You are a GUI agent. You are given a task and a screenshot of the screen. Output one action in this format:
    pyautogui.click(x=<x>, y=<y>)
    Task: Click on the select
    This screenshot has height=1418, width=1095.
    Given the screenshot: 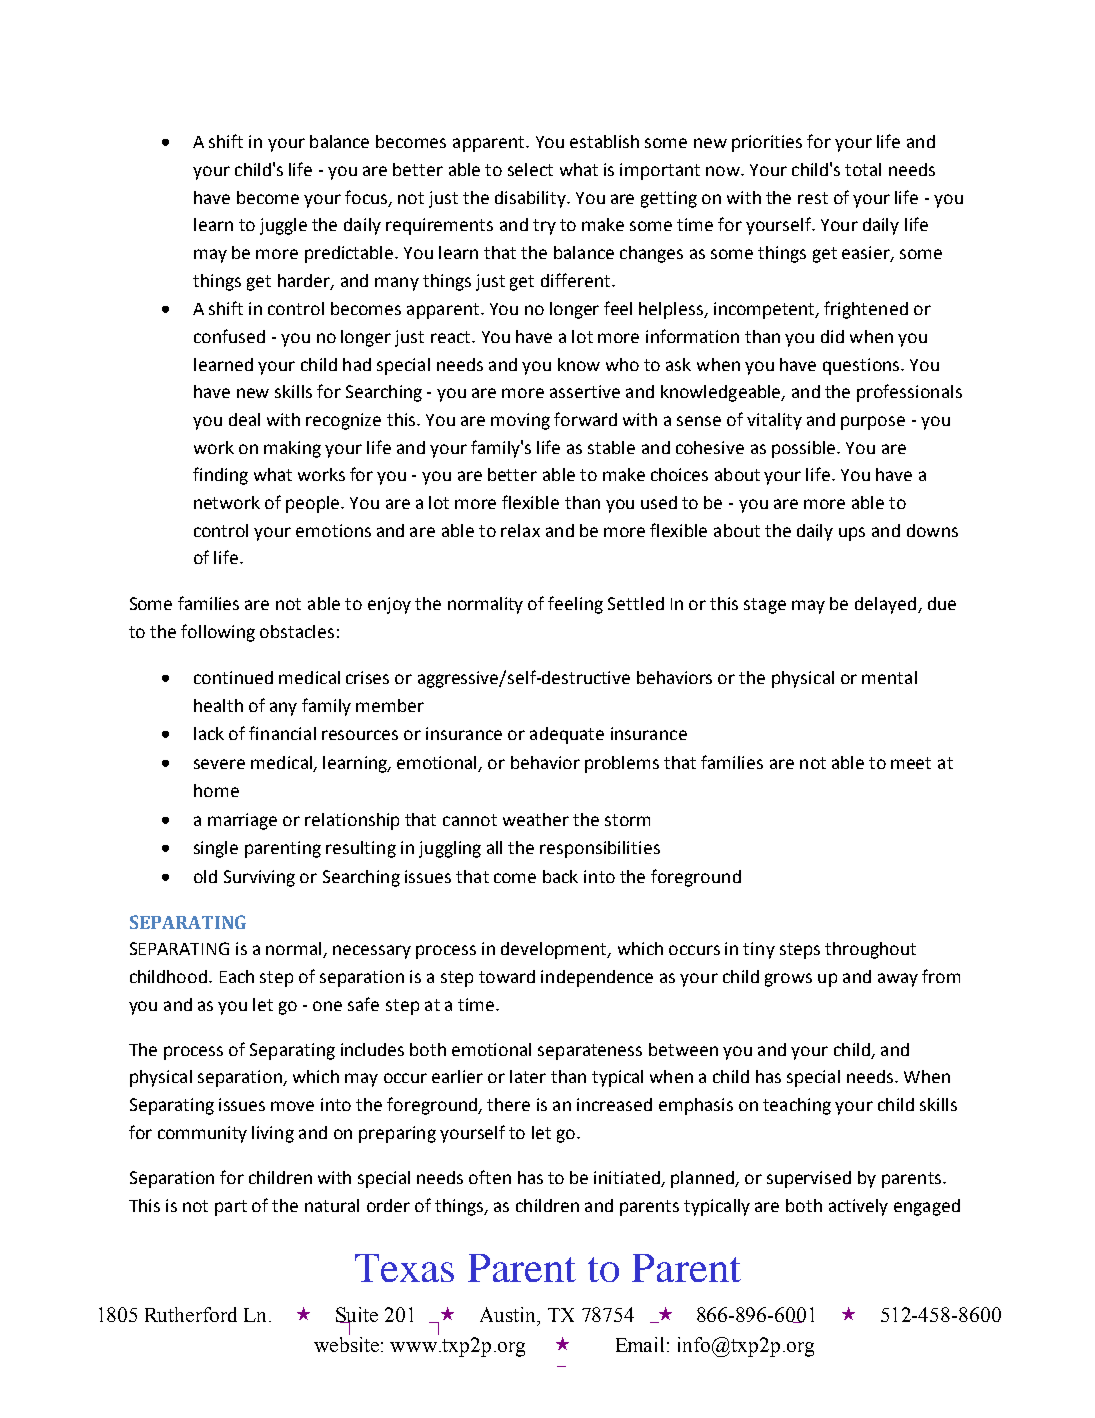 What is the action you would take?
    pyautogui.click(x=530, y=169)
